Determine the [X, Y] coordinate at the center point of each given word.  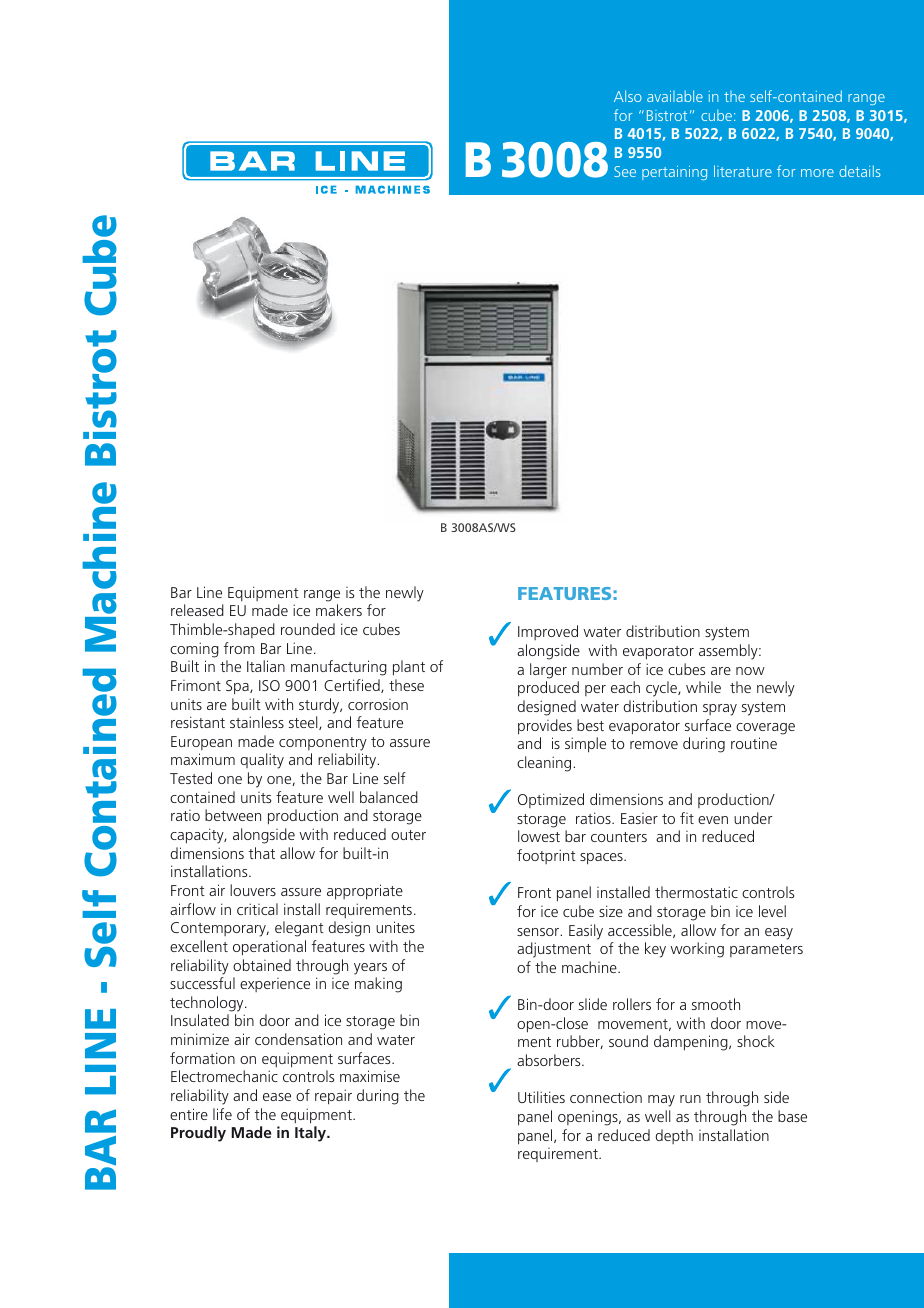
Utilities [541, 1097]
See [625, 171]
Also [628, 96]
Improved [548, 632]
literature [743, 171]
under [753, 818]
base [792, 1116]
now [750, 671]
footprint [546, 856]
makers [339, 610]
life [222, 1114]
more [817, 173]
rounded [308, 629]
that [262, 853]
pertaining [674, 173]
